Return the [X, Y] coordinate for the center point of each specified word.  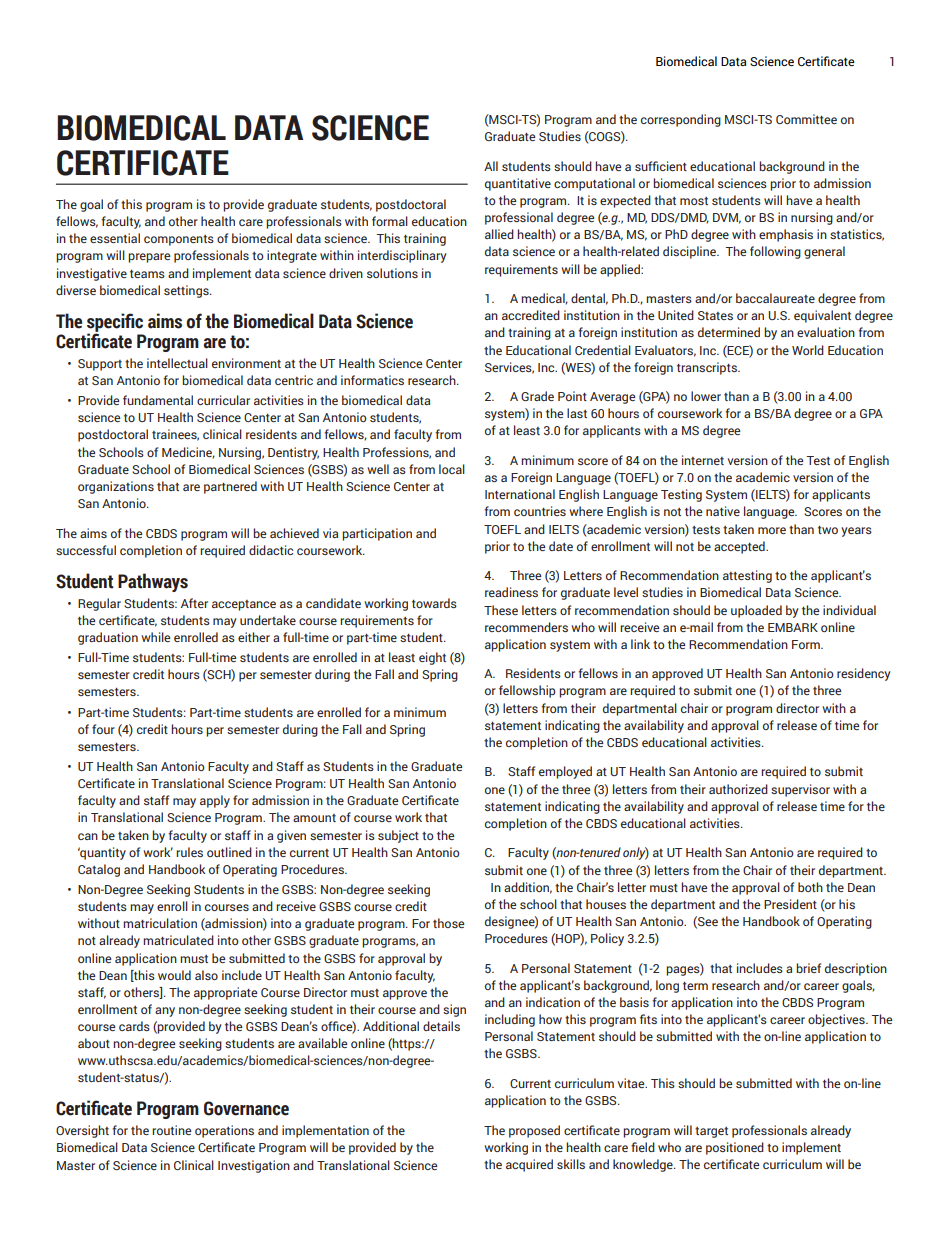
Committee [806, 119]
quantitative [518, 184]
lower [706, 396]
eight [432, 658]
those [448, 923]
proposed [534, 1131]
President [790, 904]
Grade [537, 396]
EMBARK [793, 627]
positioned [735, 1148]
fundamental [158, 400]
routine [171, 1130]
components [179, 240]
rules [189, 852]
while [155, 637]
